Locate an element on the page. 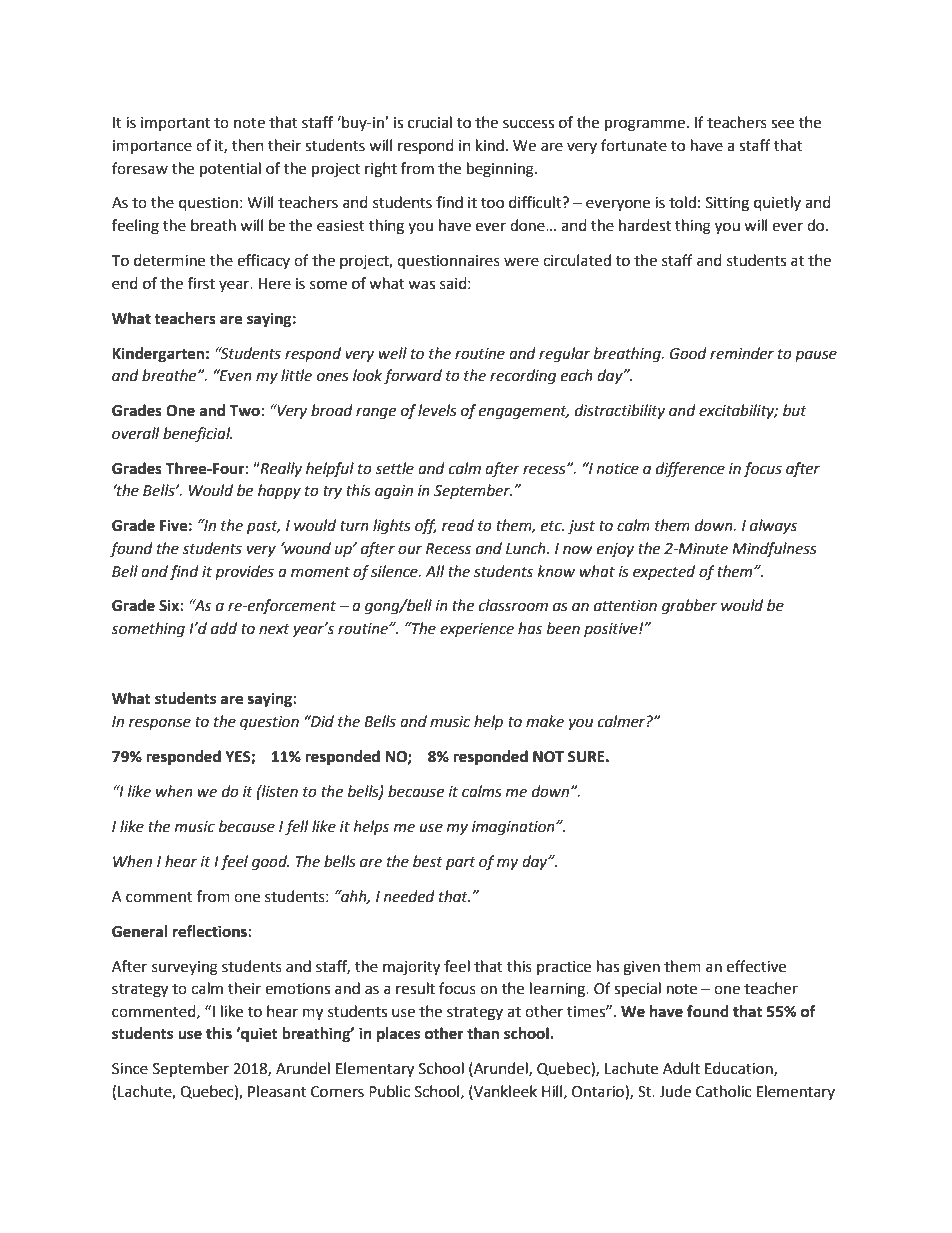 The width and height of the page is (952, 1233). potential is located at coordinates (230, 170).
